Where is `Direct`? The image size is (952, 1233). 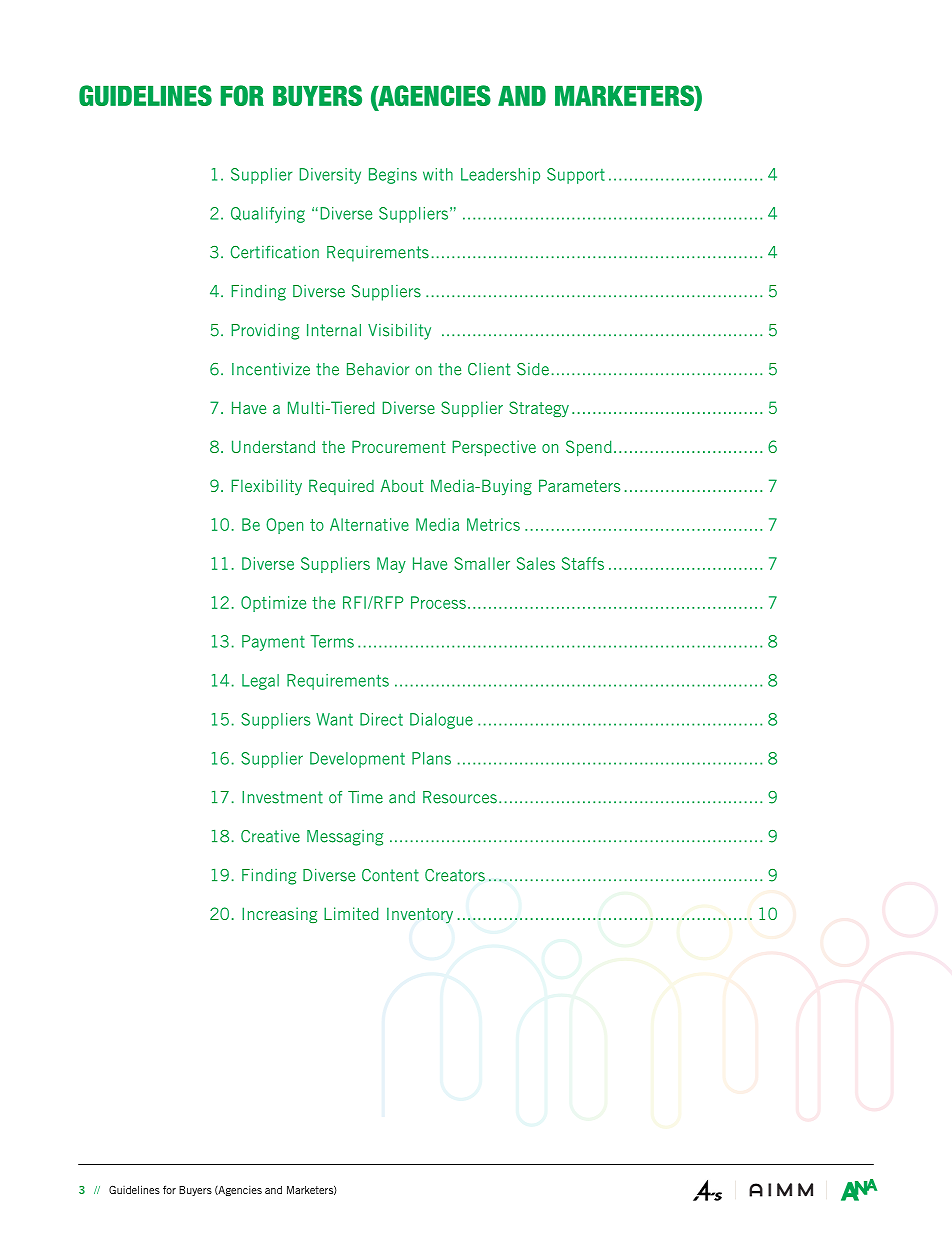 Direct is located at coordinates (381, 719).
